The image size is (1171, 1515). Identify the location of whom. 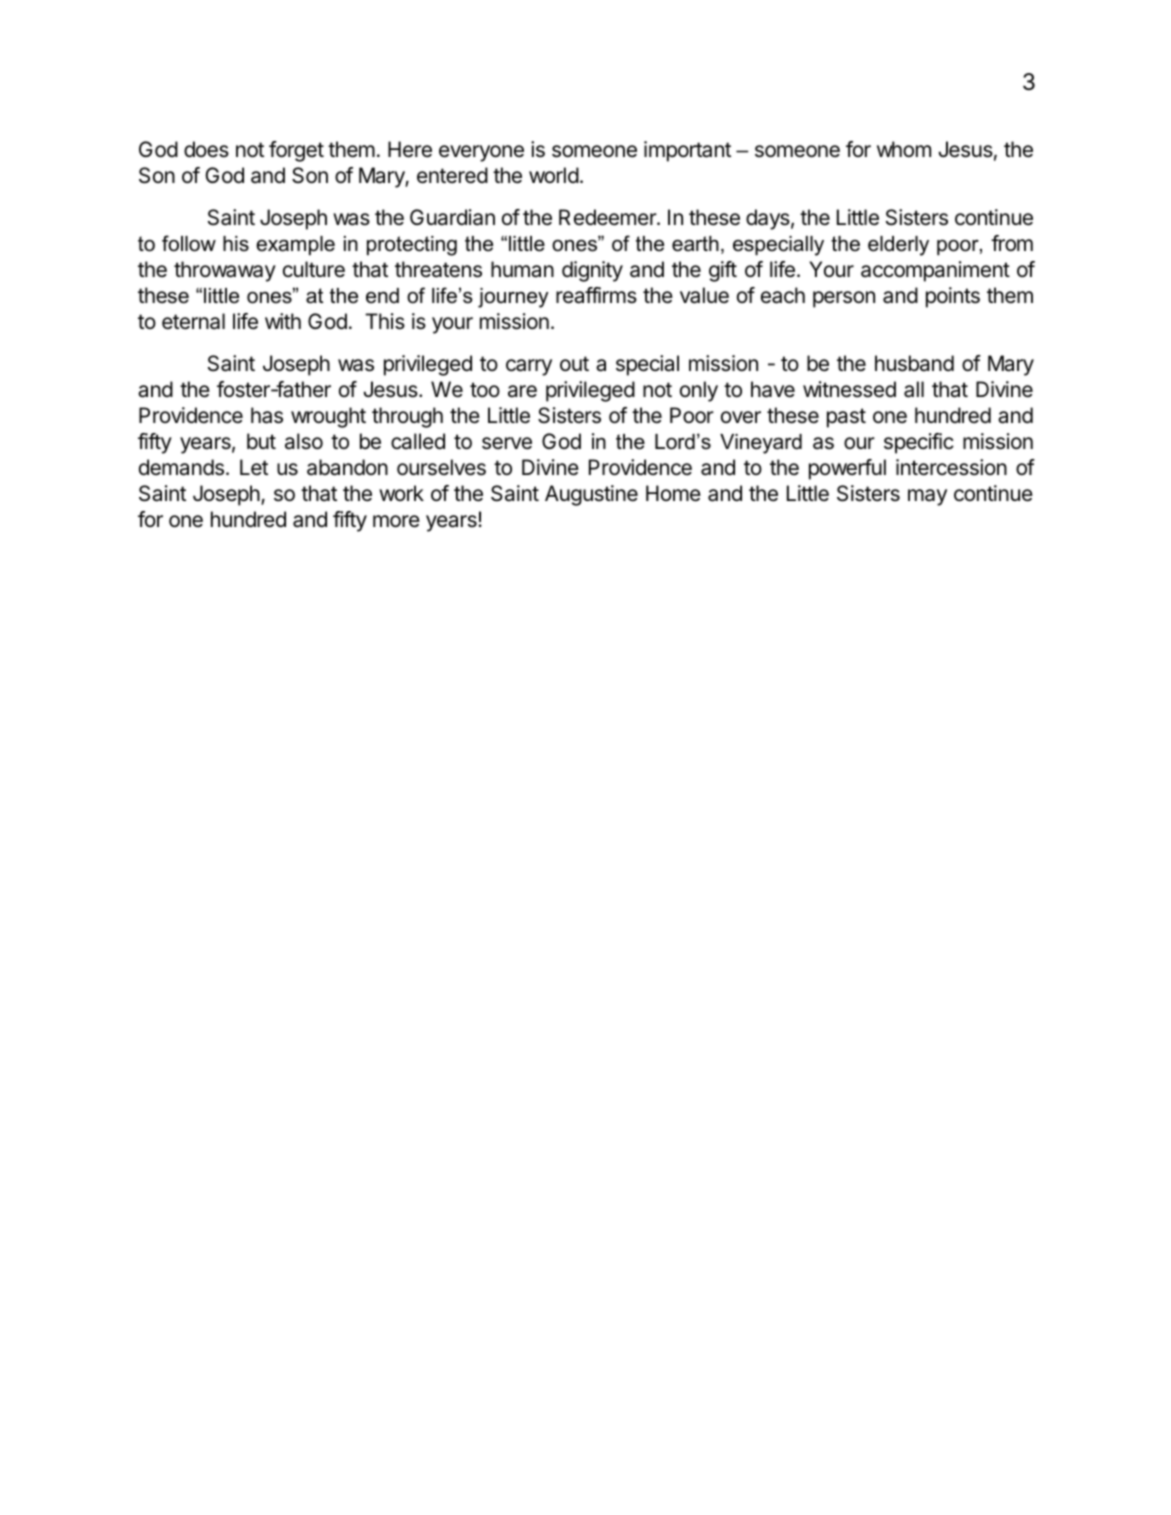
(904, 149).
